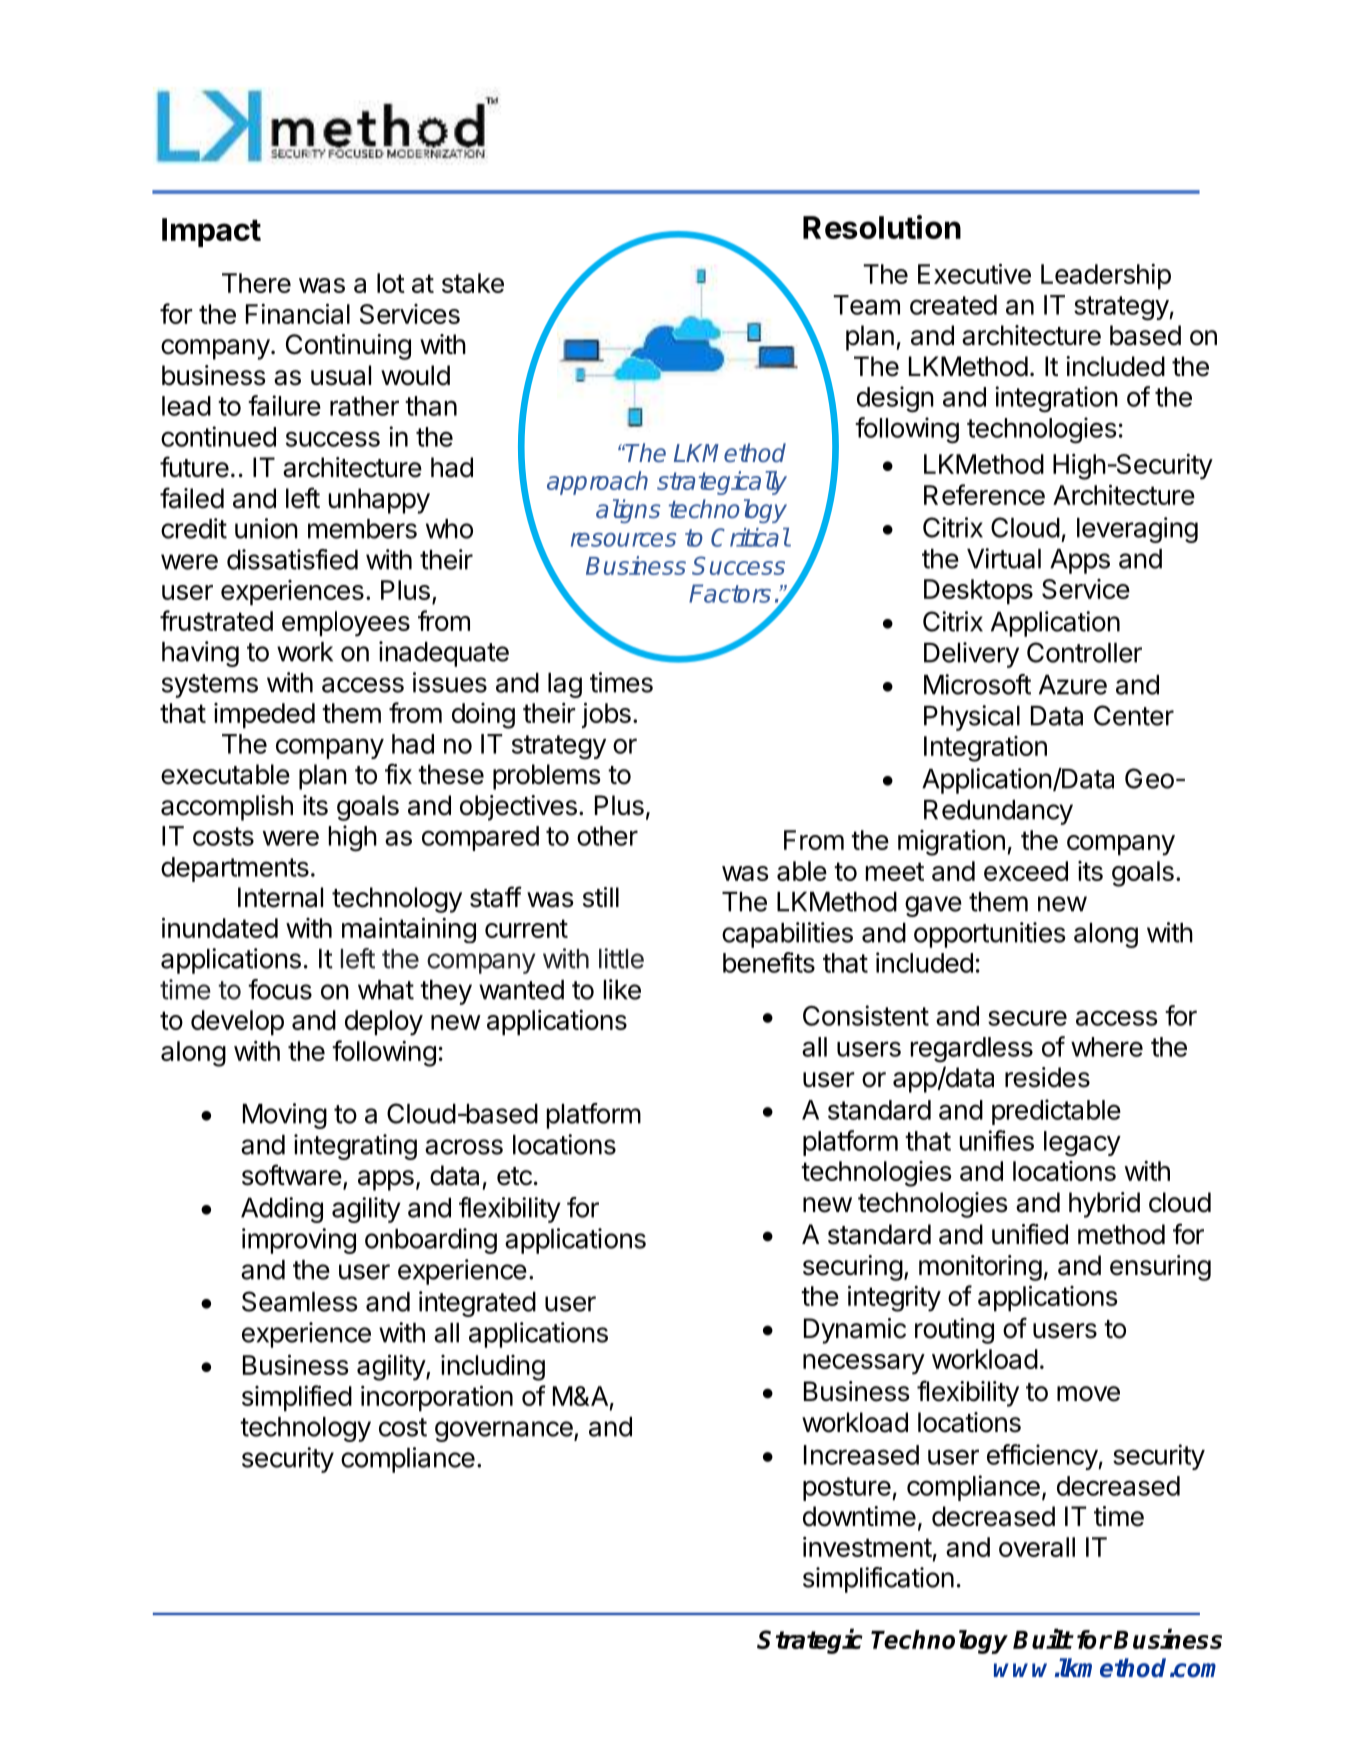  Describe the element at coordinates (866, 305) in the page. I see `Team` at that location.
